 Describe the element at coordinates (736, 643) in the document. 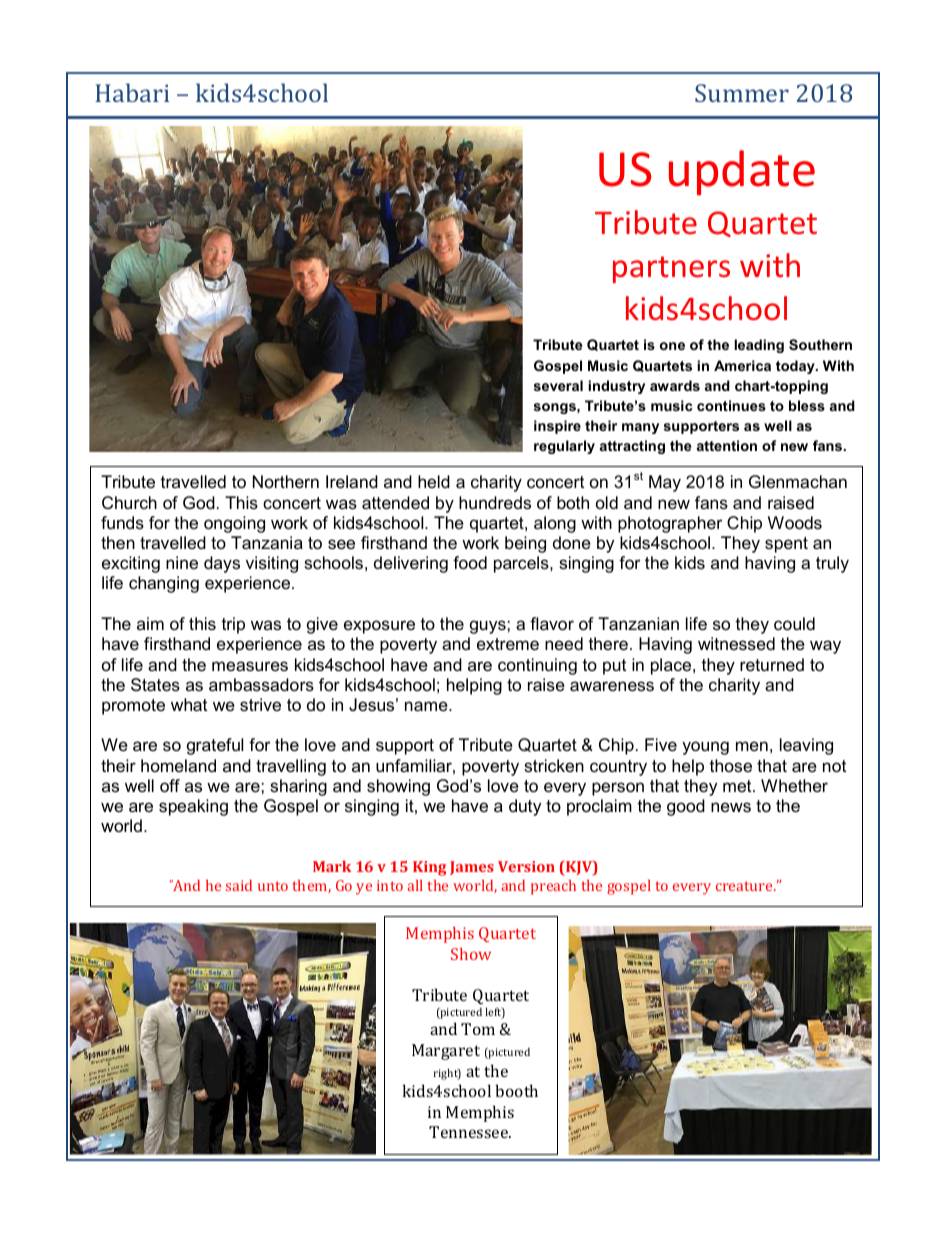

I see `witnessed` at that location.
